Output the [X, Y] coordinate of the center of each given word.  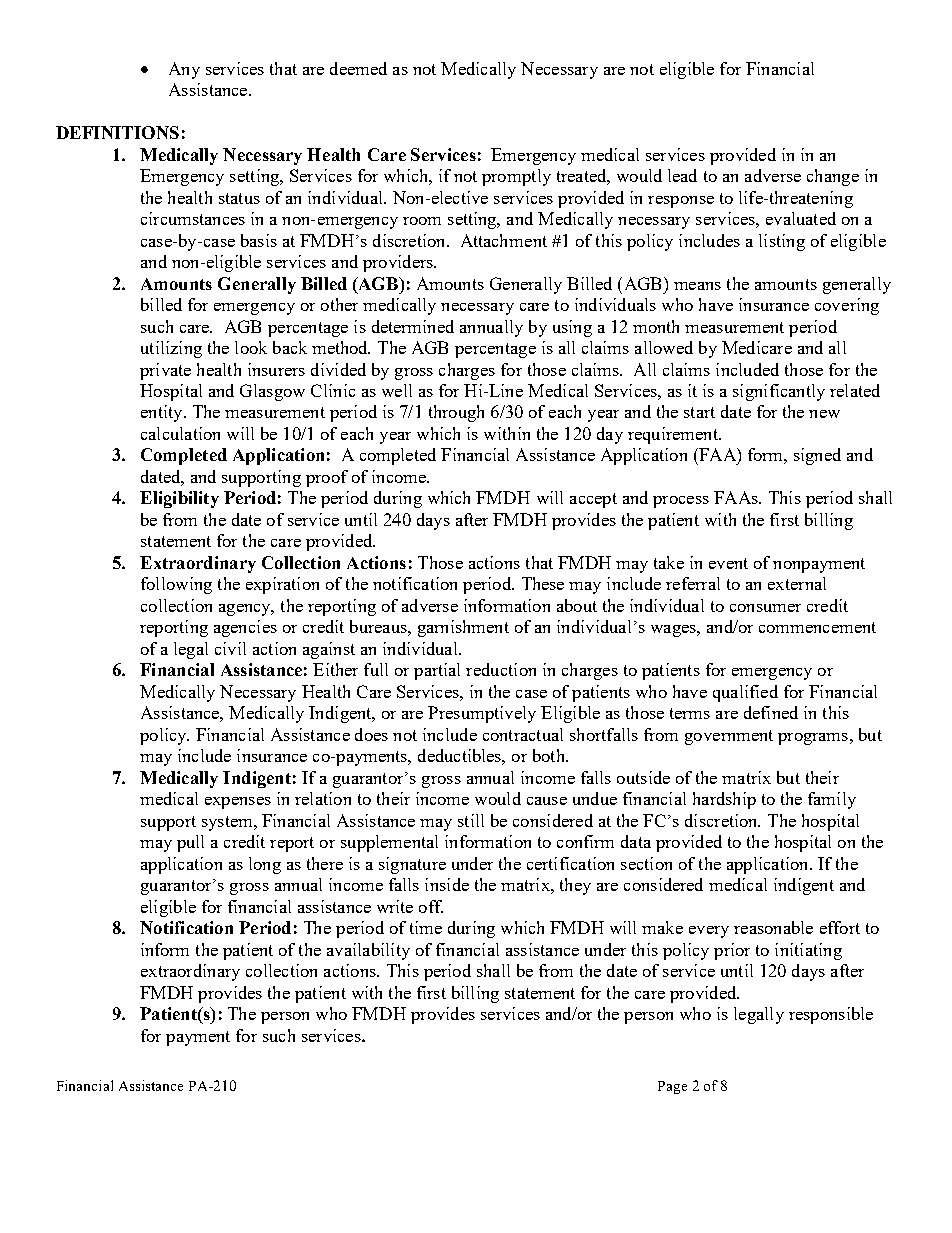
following [176, 585]
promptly [516, 177]
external [797, 583]
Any [184, 70]
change [833, 177]
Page [672, 1087]
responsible [831, 1015]
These [543, 583]
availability [368, 951]
